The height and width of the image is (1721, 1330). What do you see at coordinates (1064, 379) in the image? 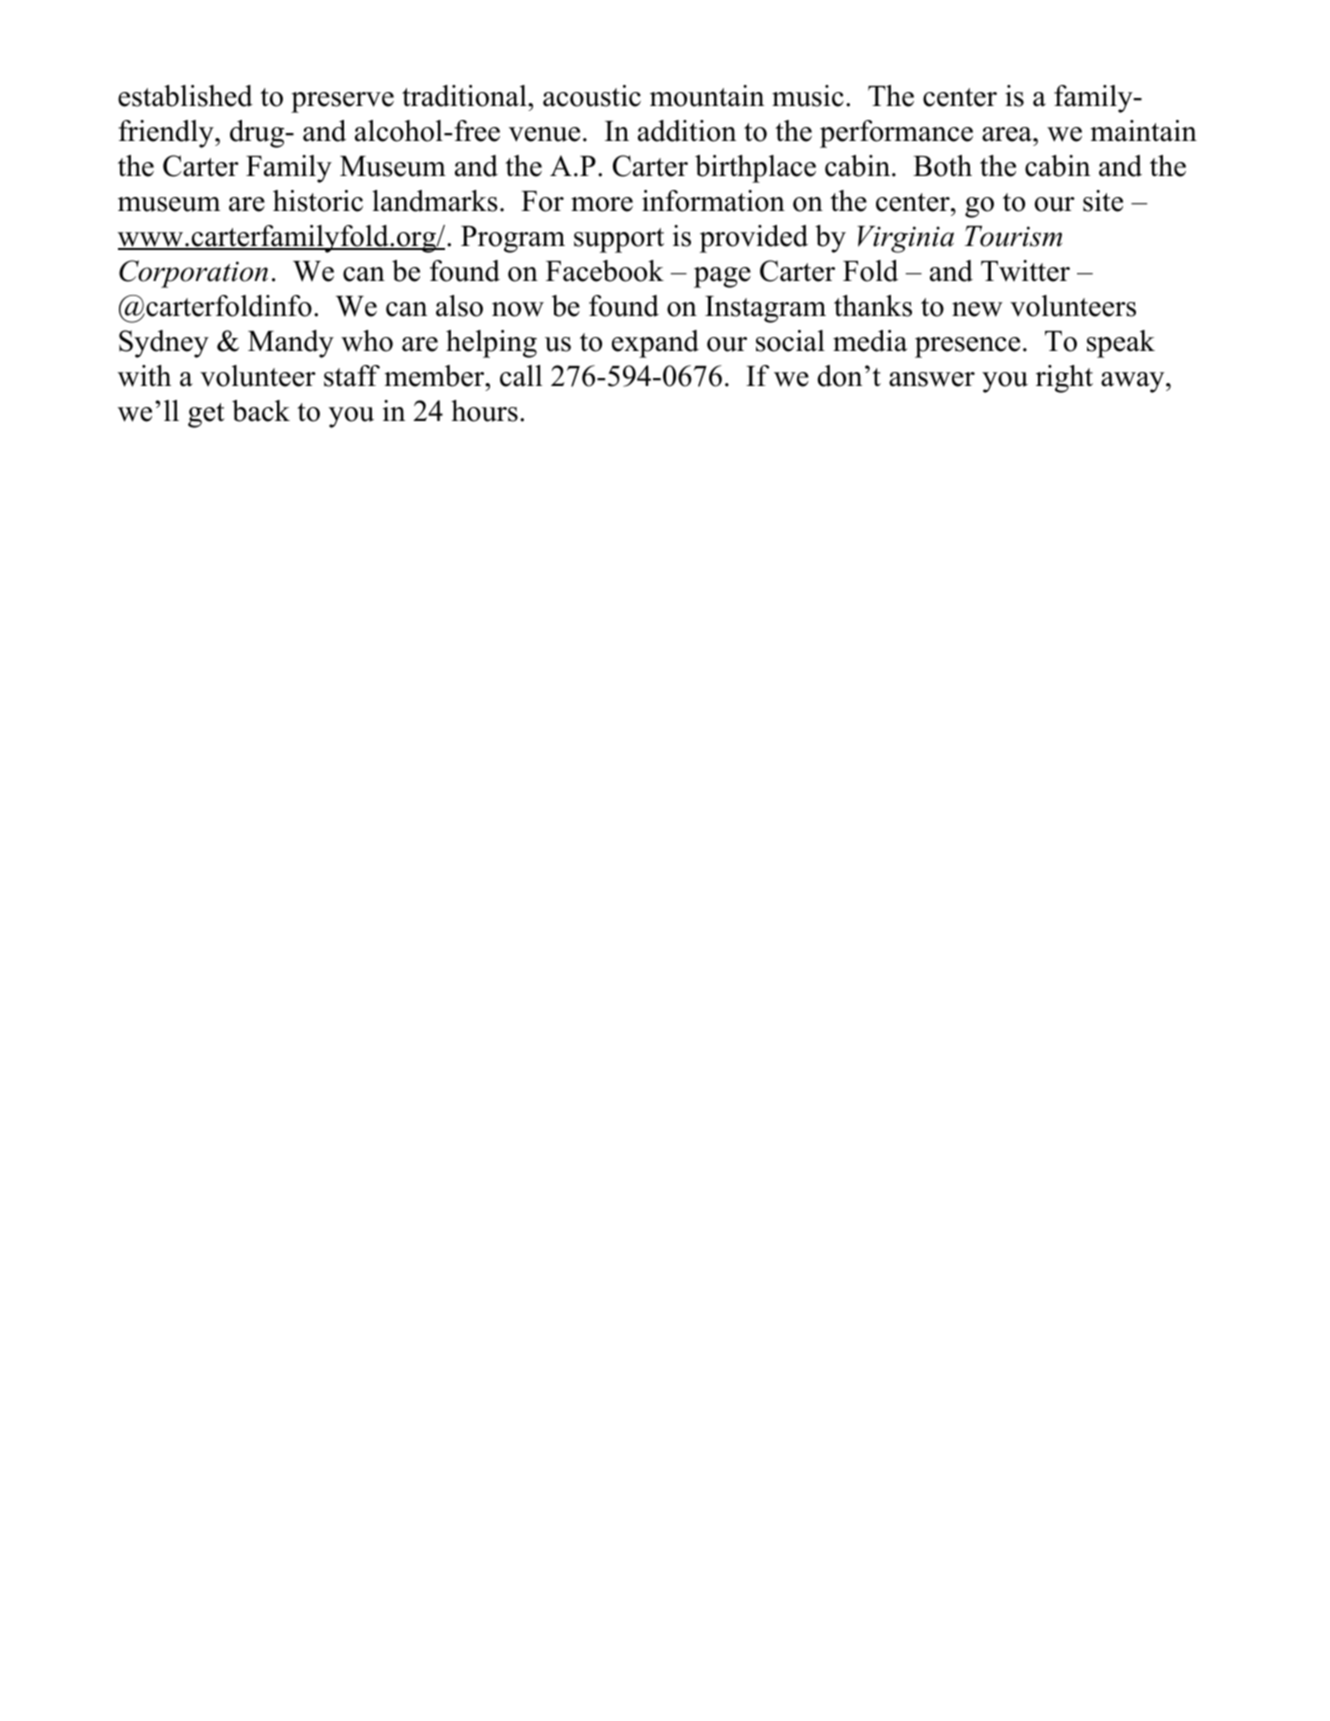
I see `right` at bounding box center [1064, 379].
